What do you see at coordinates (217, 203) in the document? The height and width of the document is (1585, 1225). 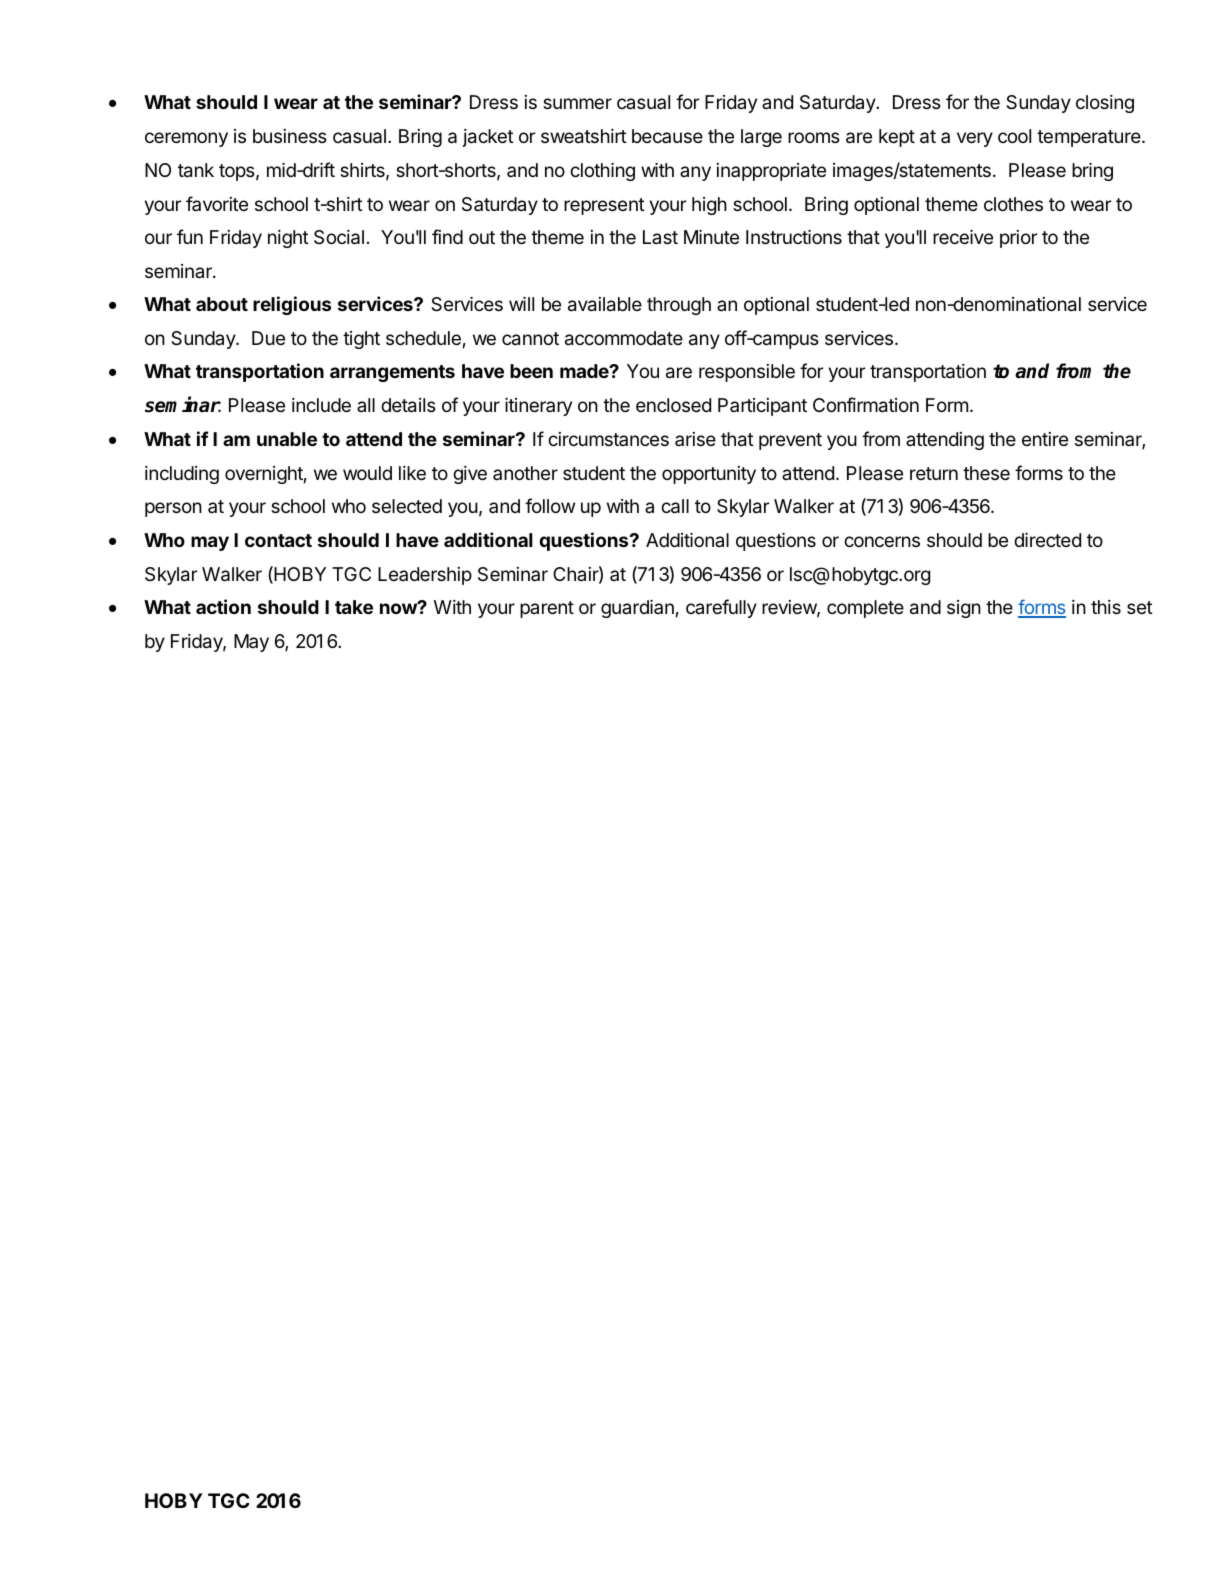 I see `favorite` at bounding box center [217, 203].
